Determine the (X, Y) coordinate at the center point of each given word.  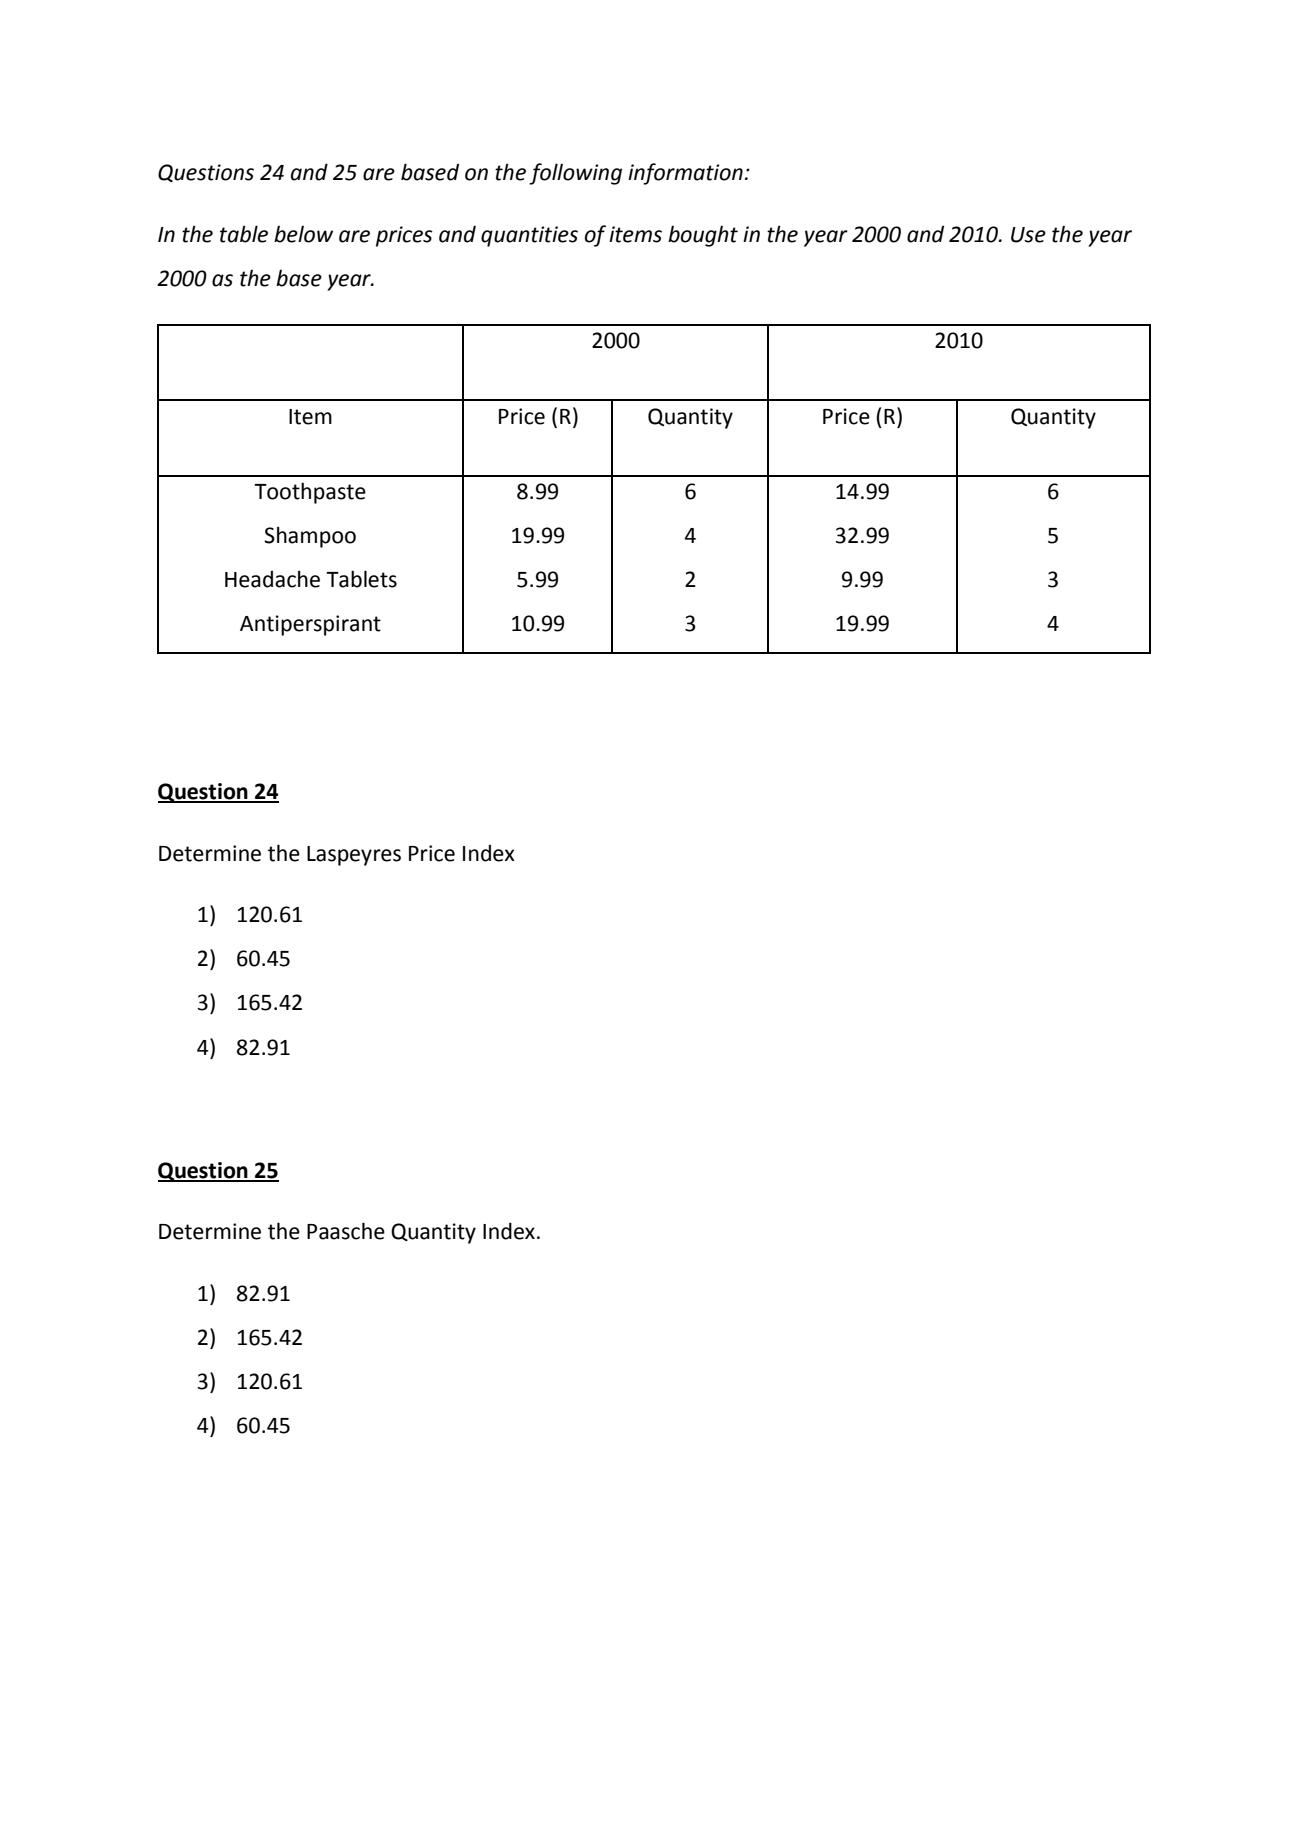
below (303, 234)
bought (703, 236)
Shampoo (310, 537)
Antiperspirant (310, 625)
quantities (529, 236)
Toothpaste (310, 493)
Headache (272, 579)
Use (1028, 235)
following (575, 174)
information (685, 174)
